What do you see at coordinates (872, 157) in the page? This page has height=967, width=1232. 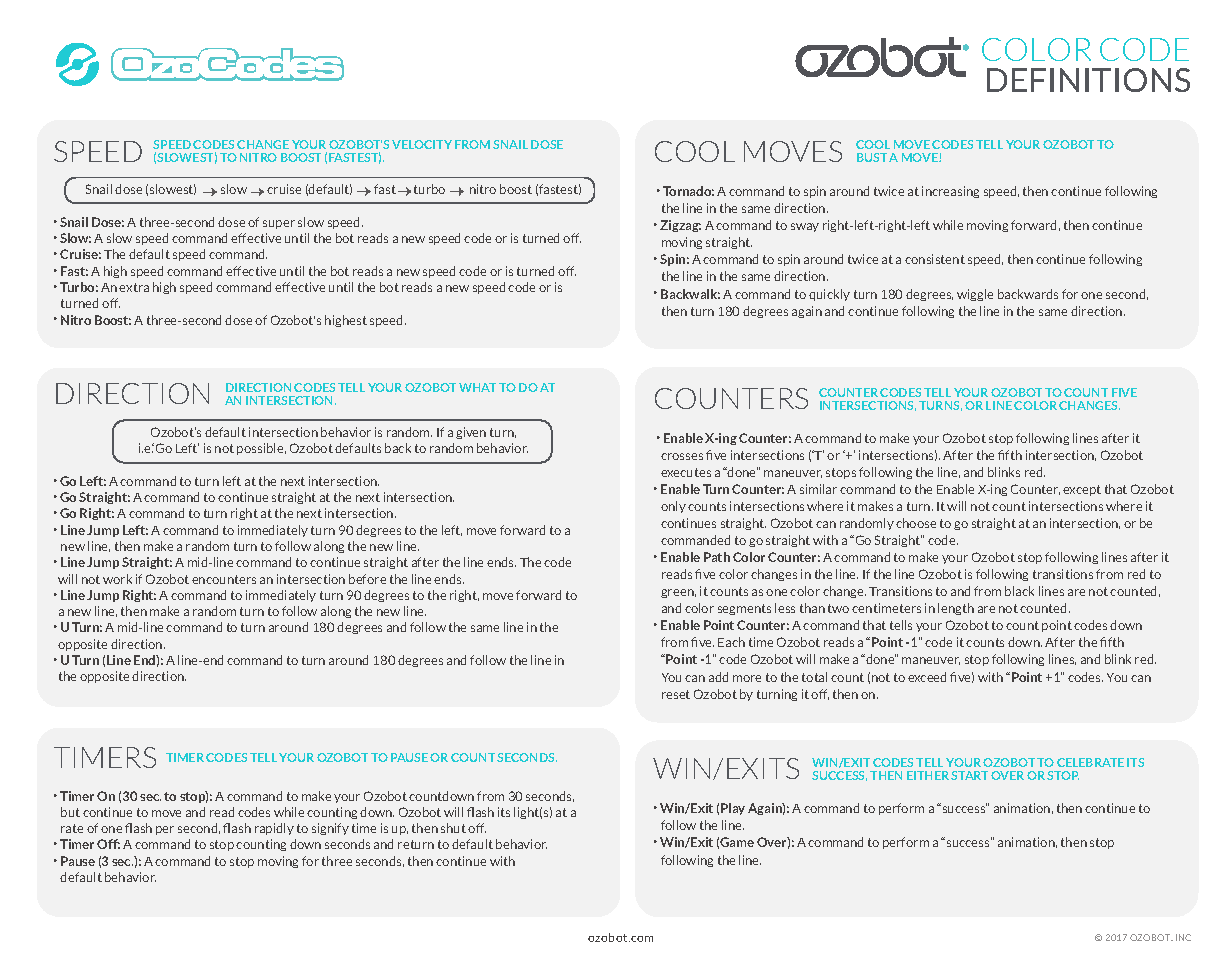 I see `BUST` at bounding box center [872, 157].
